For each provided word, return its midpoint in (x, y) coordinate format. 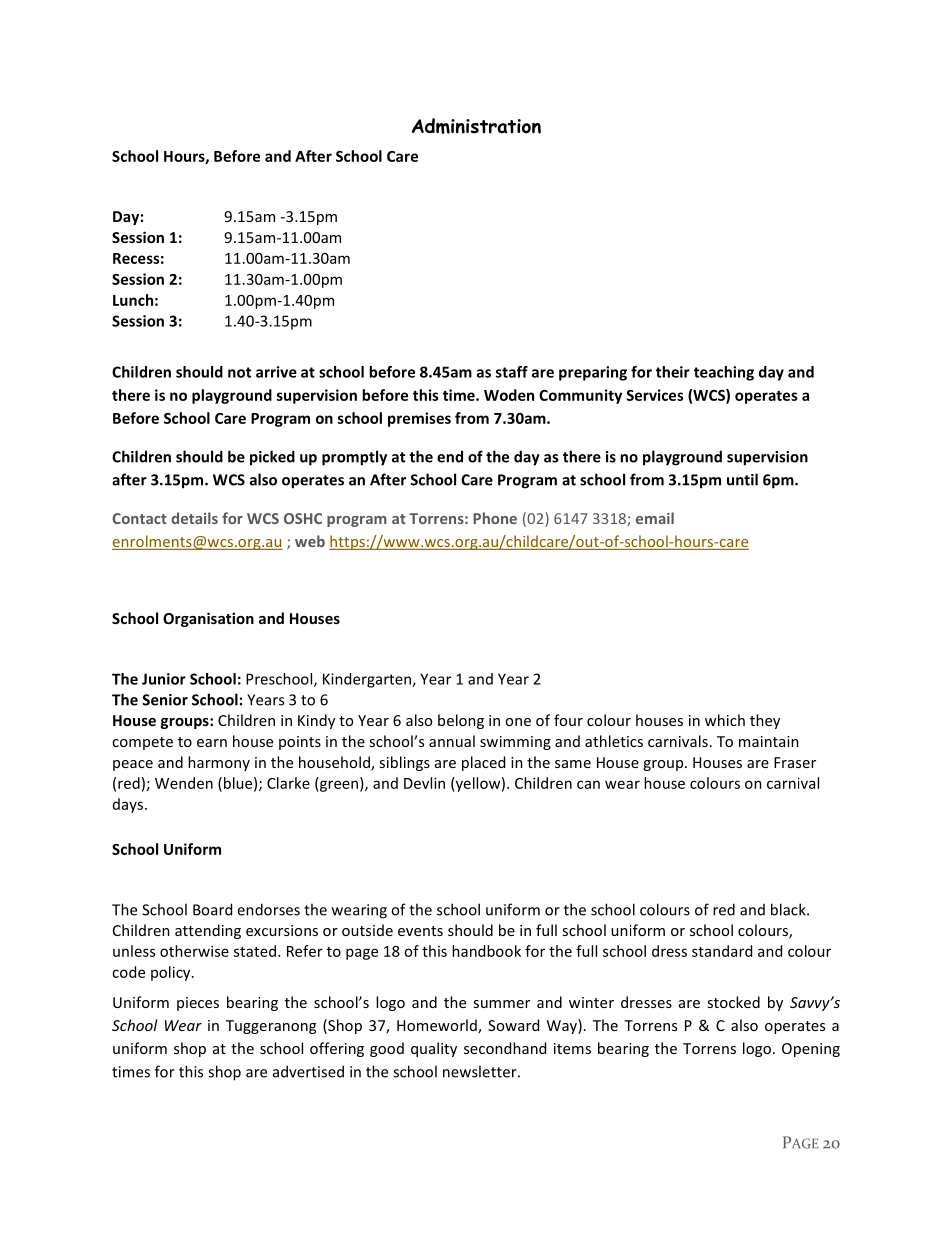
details (194, 518)
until (742, 479)
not (239, 372)
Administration (476, 126)
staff (512, 372)
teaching (724, 373)
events (420, 931)
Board (212, 909)
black (789, 909)
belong (461, 721)
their (673, 372)
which (725, 720)
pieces (198, 1004)
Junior (164, 679)
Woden (509, 395)
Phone (495, 518)
